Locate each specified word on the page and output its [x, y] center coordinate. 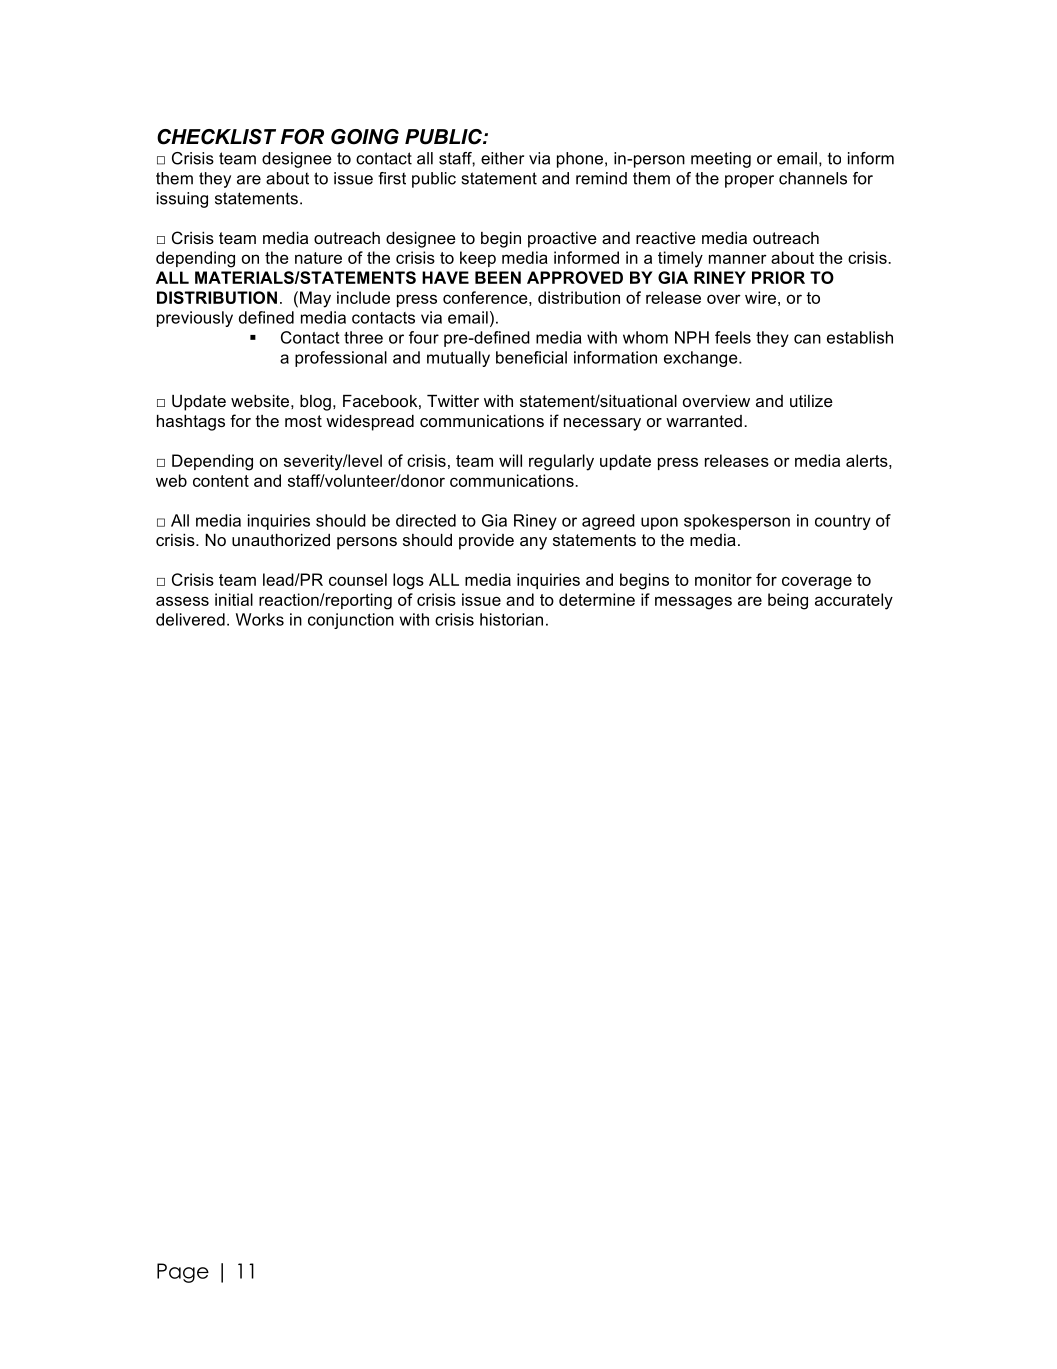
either [502, 158]
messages [693, 603]
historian [511, 619]
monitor [723, 579]
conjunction [351, 621]
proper [749, 181]
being [788, 601]
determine [597, 599]
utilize [811, 401]
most [303, 421]
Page [183, 1273]
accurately [854, 601]
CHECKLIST [216, 137]
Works [260, 619]
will [510, 460]
